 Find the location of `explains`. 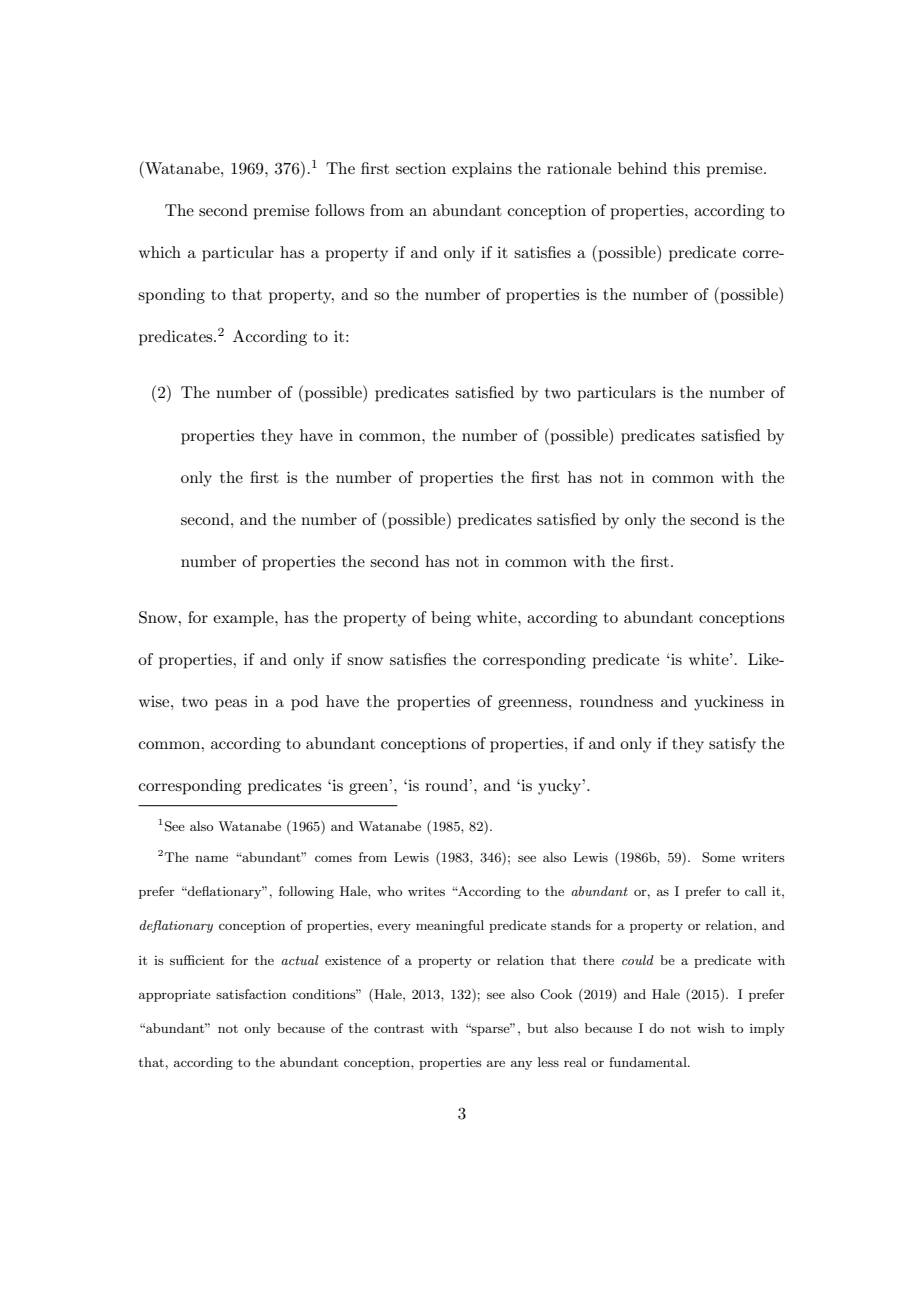

explains is located at coordinates (482, 170).
